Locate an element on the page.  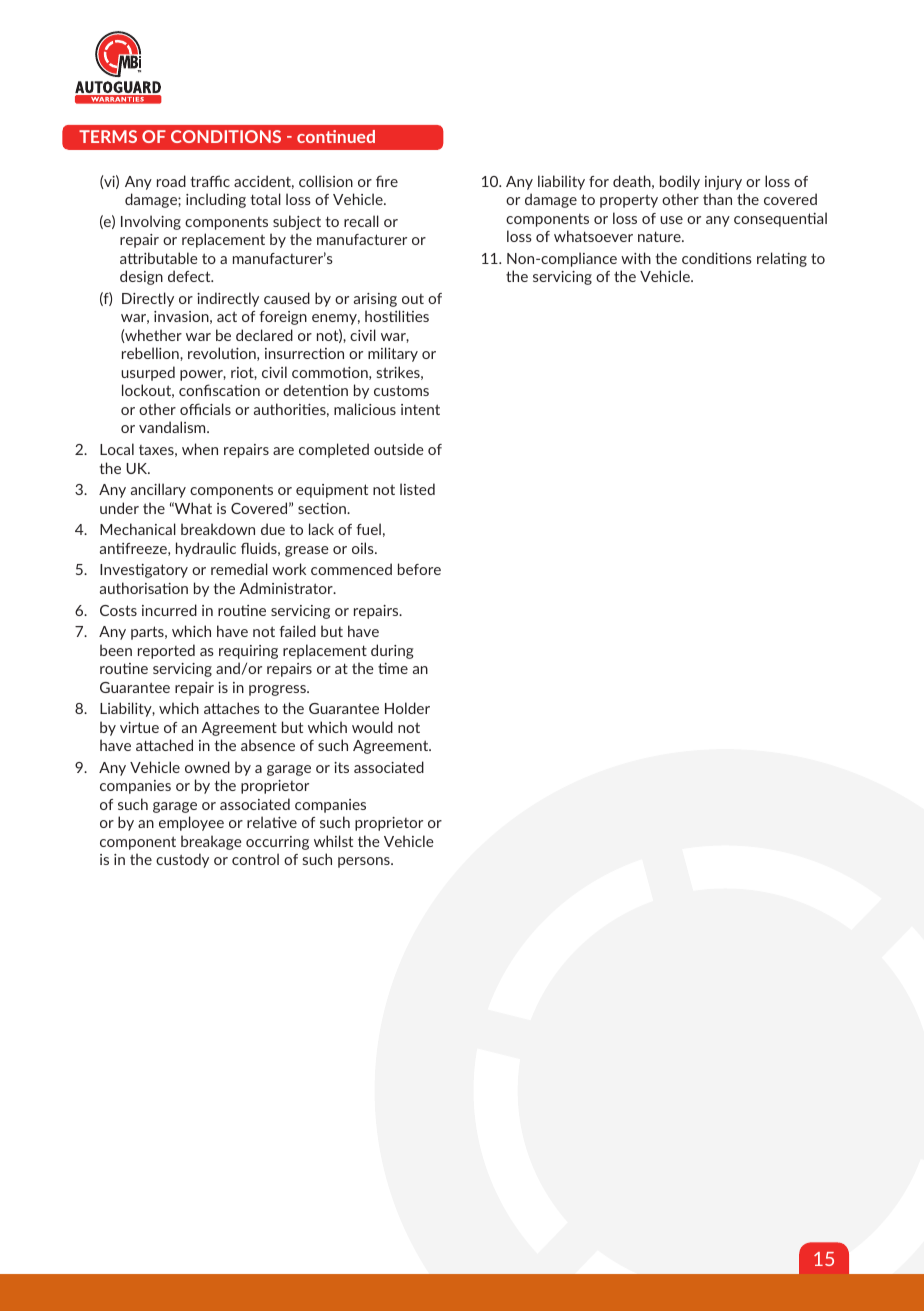
with is located at coordinates (636, 258).
